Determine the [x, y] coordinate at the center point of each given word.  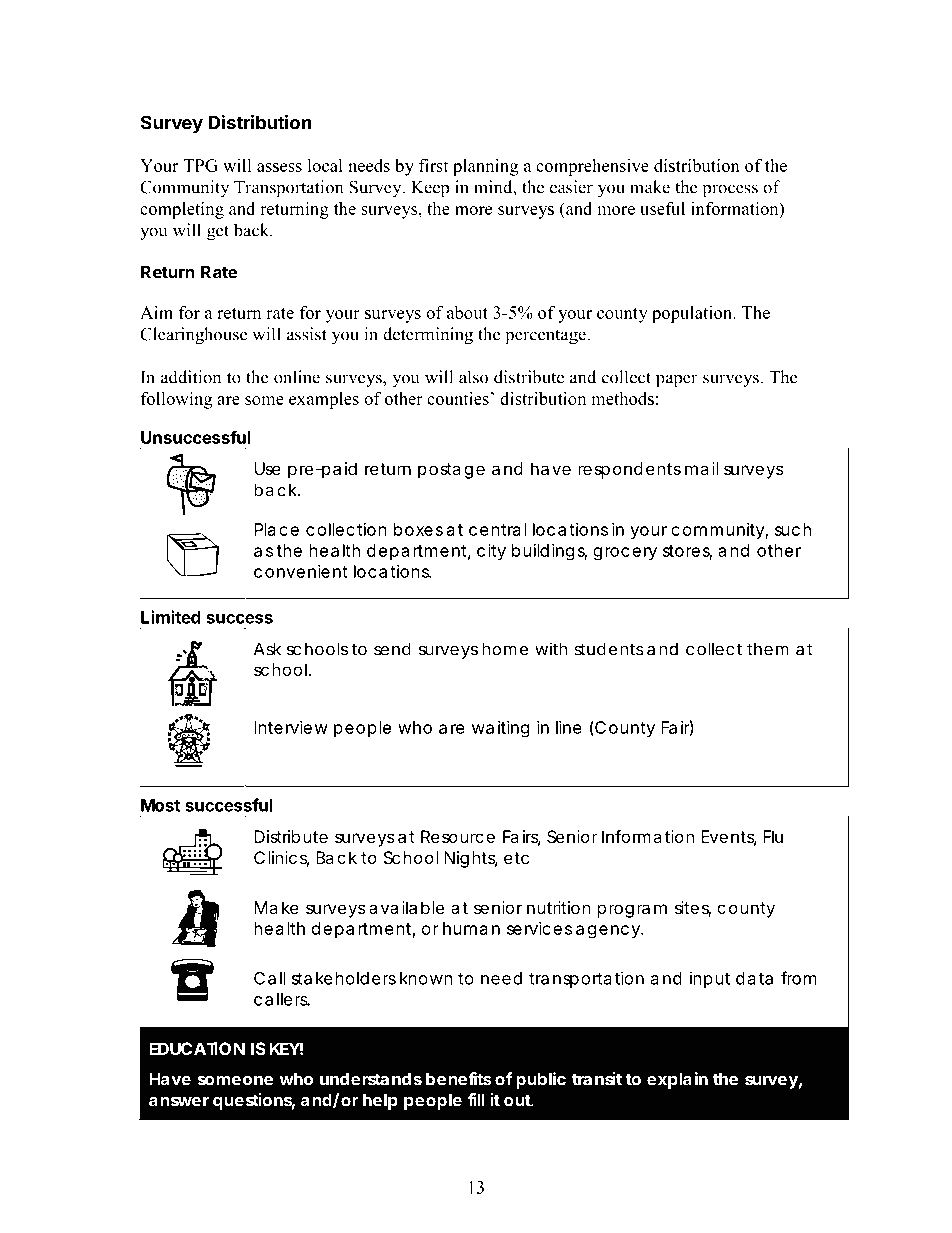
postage [451, 471]
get [218, 233]
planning [485, 167]
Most [160, 805]
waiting [501, 729]
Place [276, 529]
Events [729, 838]
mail [701, 468]
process [730, 191]
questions [254, 1101]
